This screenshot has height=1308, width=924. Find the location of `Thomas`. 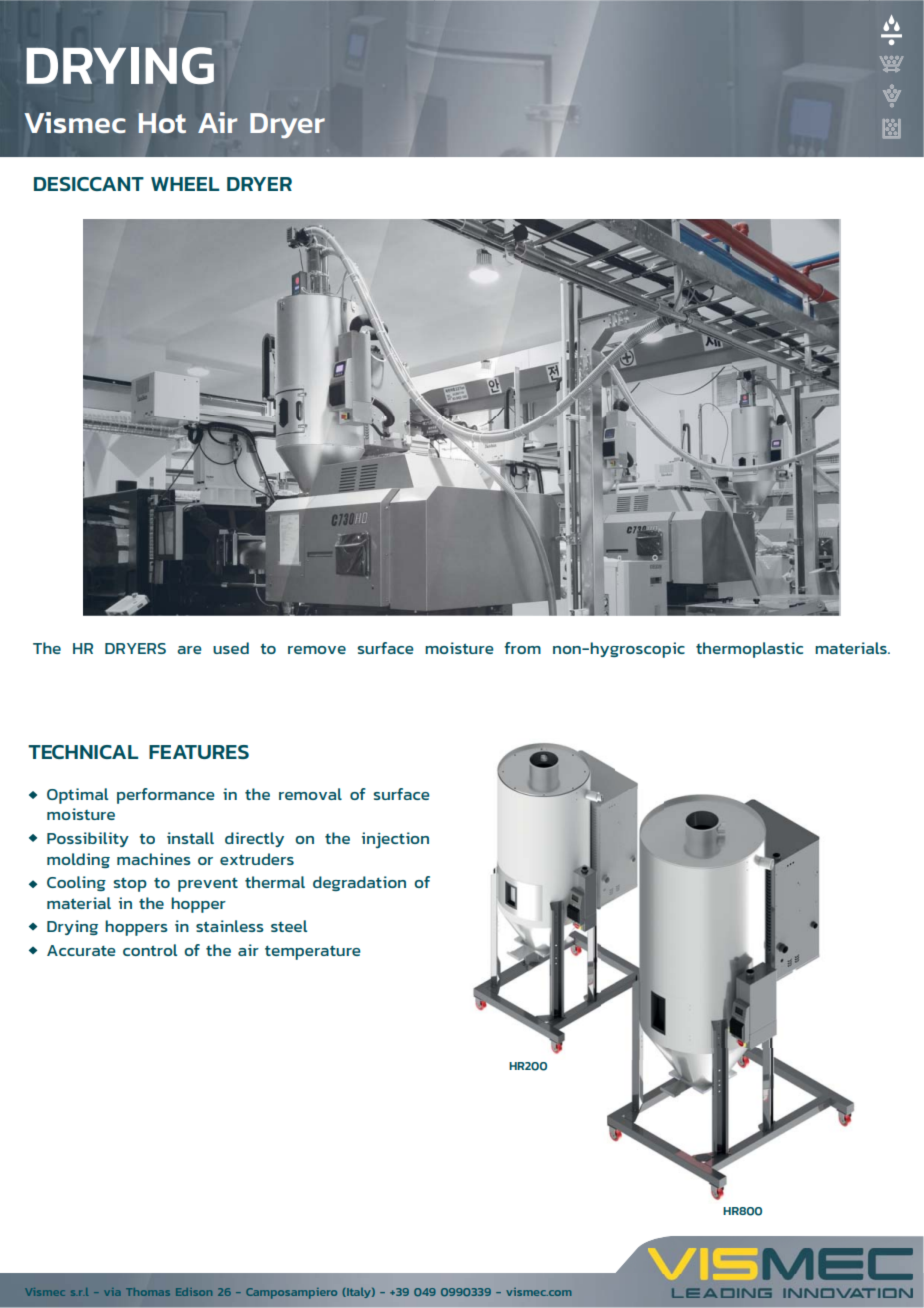

Thomas is located at coordinates (148, 1292).
